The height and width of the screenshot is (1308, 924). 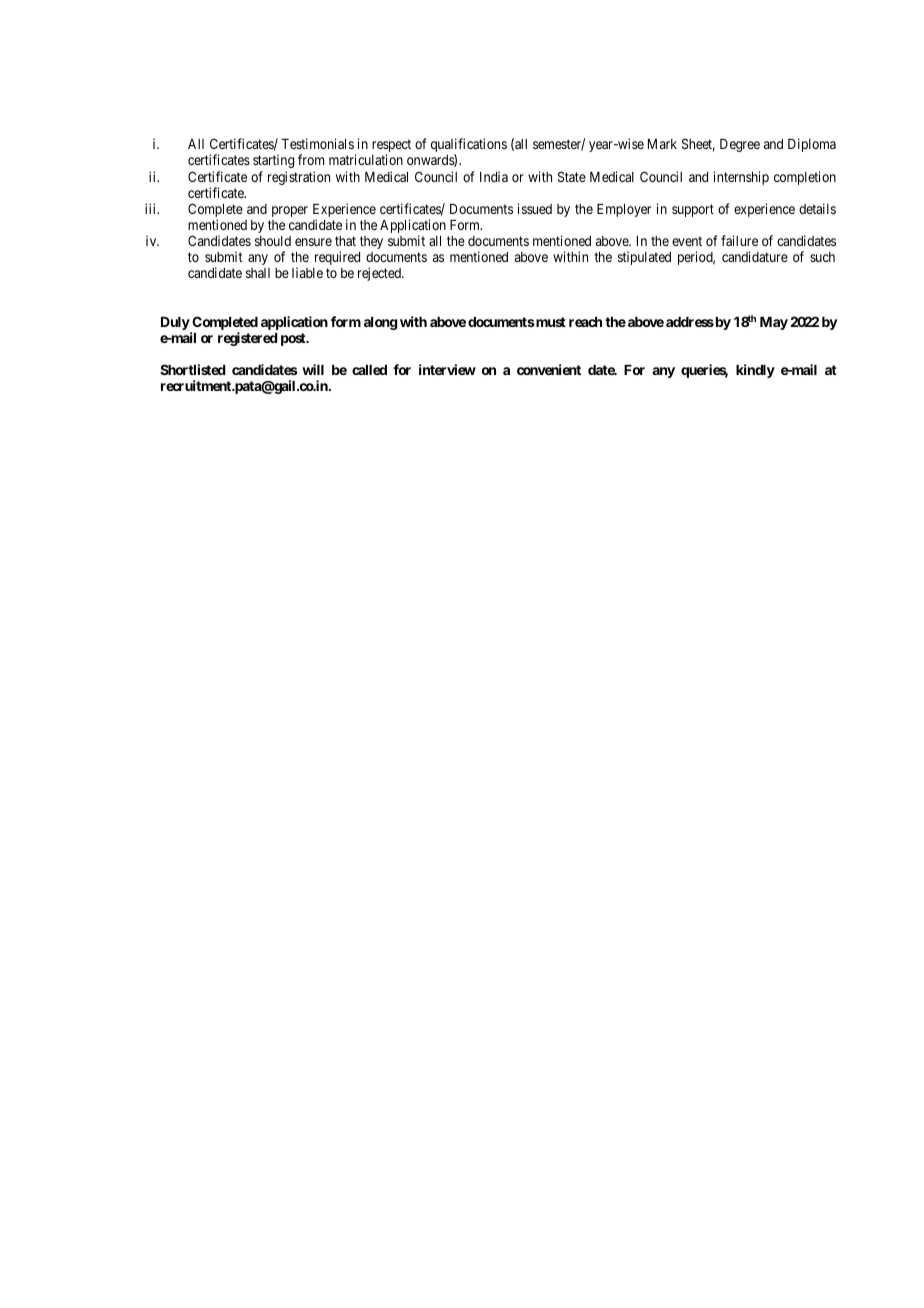 What do you see at coordinates (192, 369) in the screenshot?
I see `Shortlisted` at bounding box center [192, 369].
